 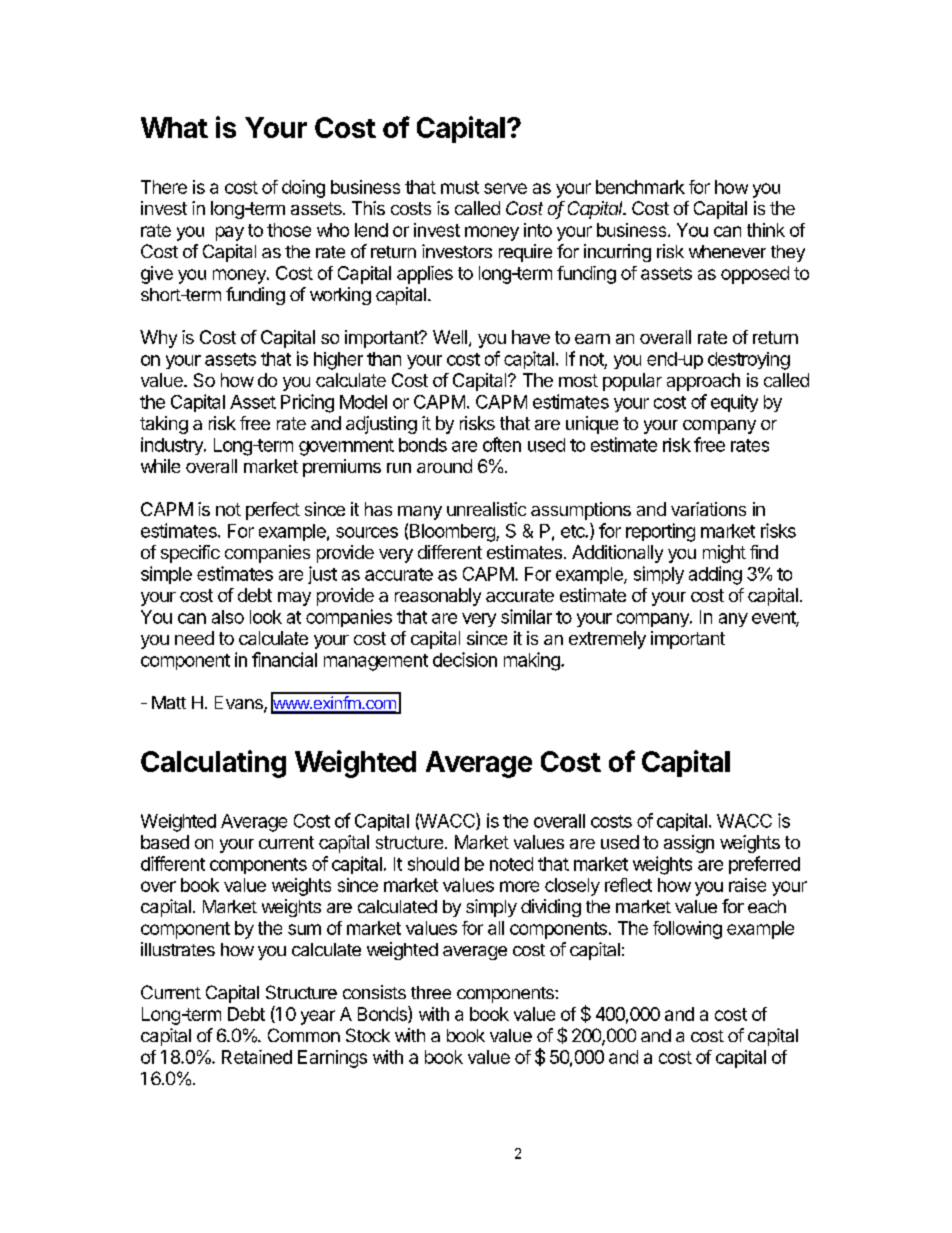 What do you see at coordinates (640, 187) in the page?
I see `benchmark` at bounding box center [640, 187].
